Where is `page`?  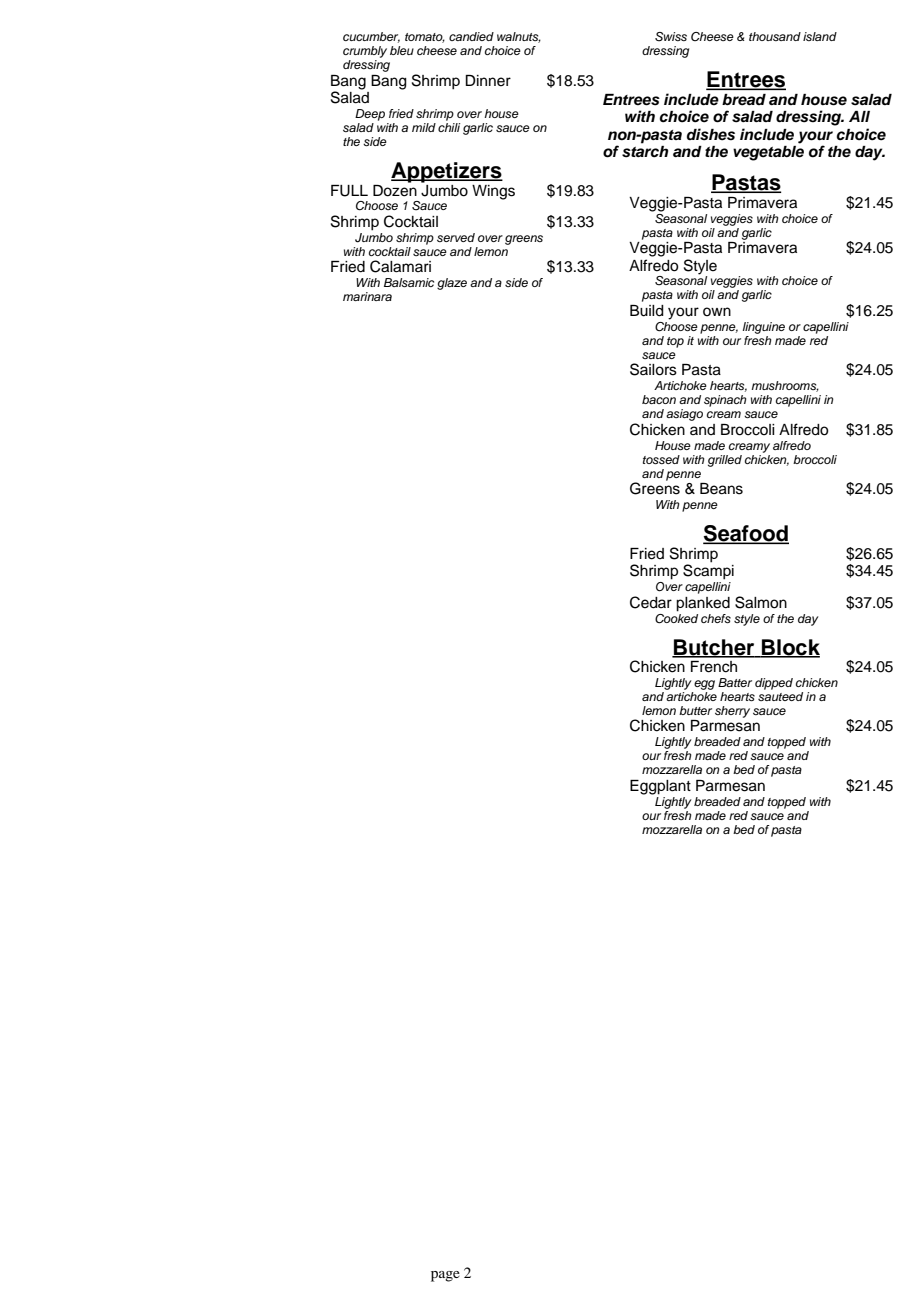 page is located at coordinates (445, 1276).
